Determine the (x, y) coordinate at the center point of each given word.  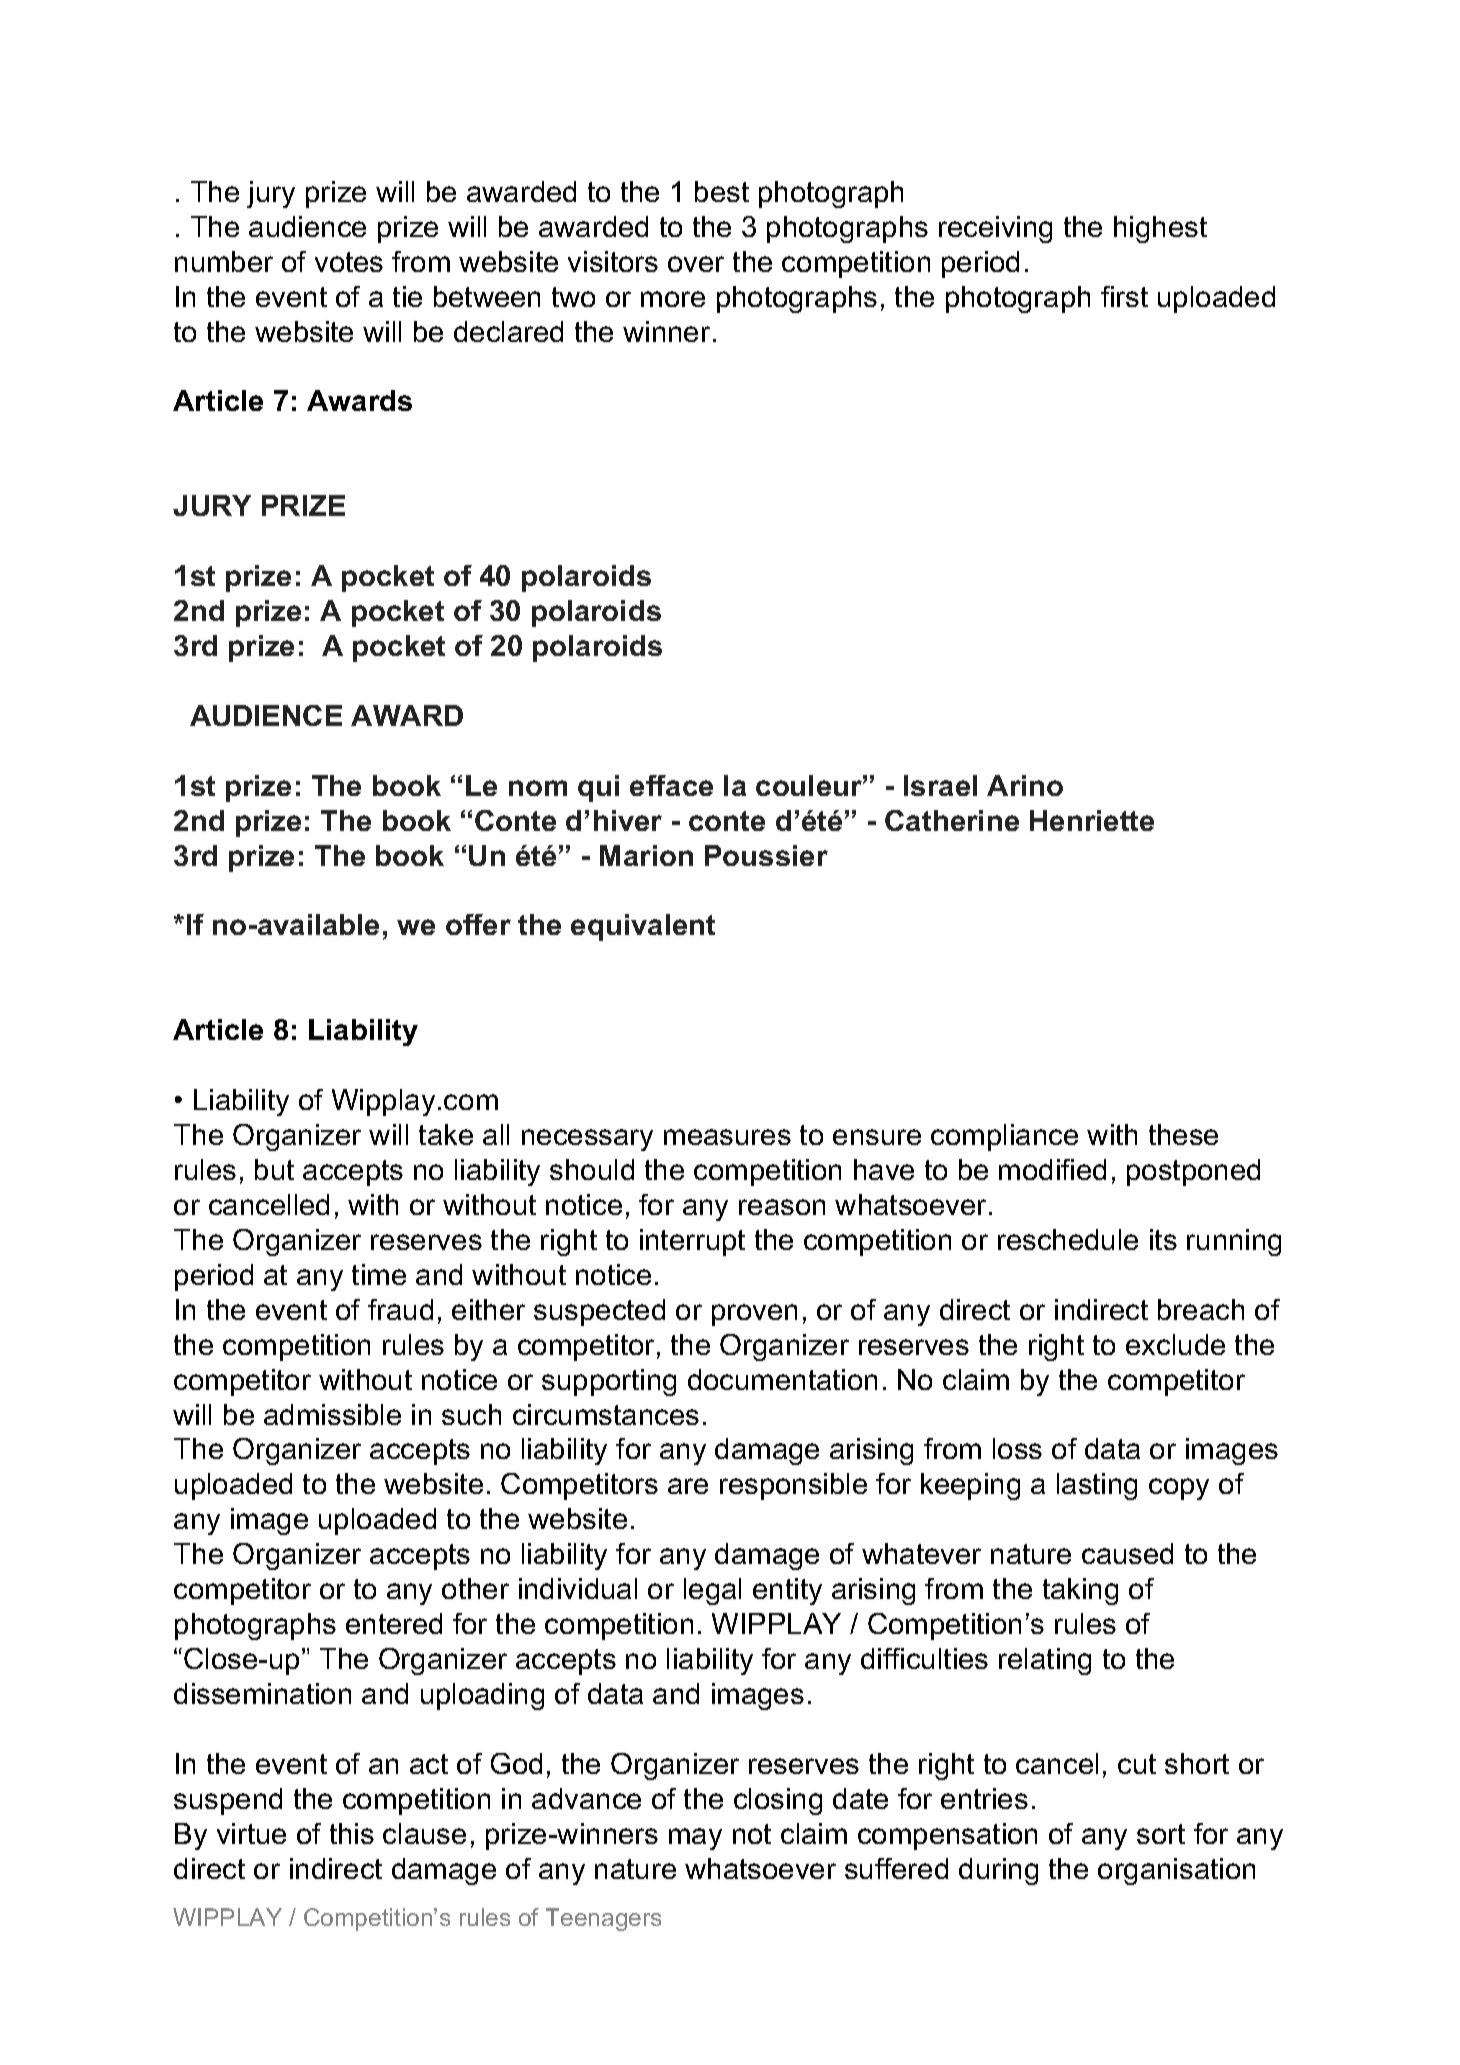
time (379, 1274)
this (352, 1833)
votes (349, 262)
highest (1160, 229)
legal (712, 1591)
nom (538, 788)
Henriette (1092, 820)
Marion (646, 855)
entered (394, 1623)
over (696, 264)
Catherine (952, 820)
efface (671, 785)
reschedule (1068, 1239)
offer (478, 924)
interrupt (692, 1242)
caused (1127, 1553)
